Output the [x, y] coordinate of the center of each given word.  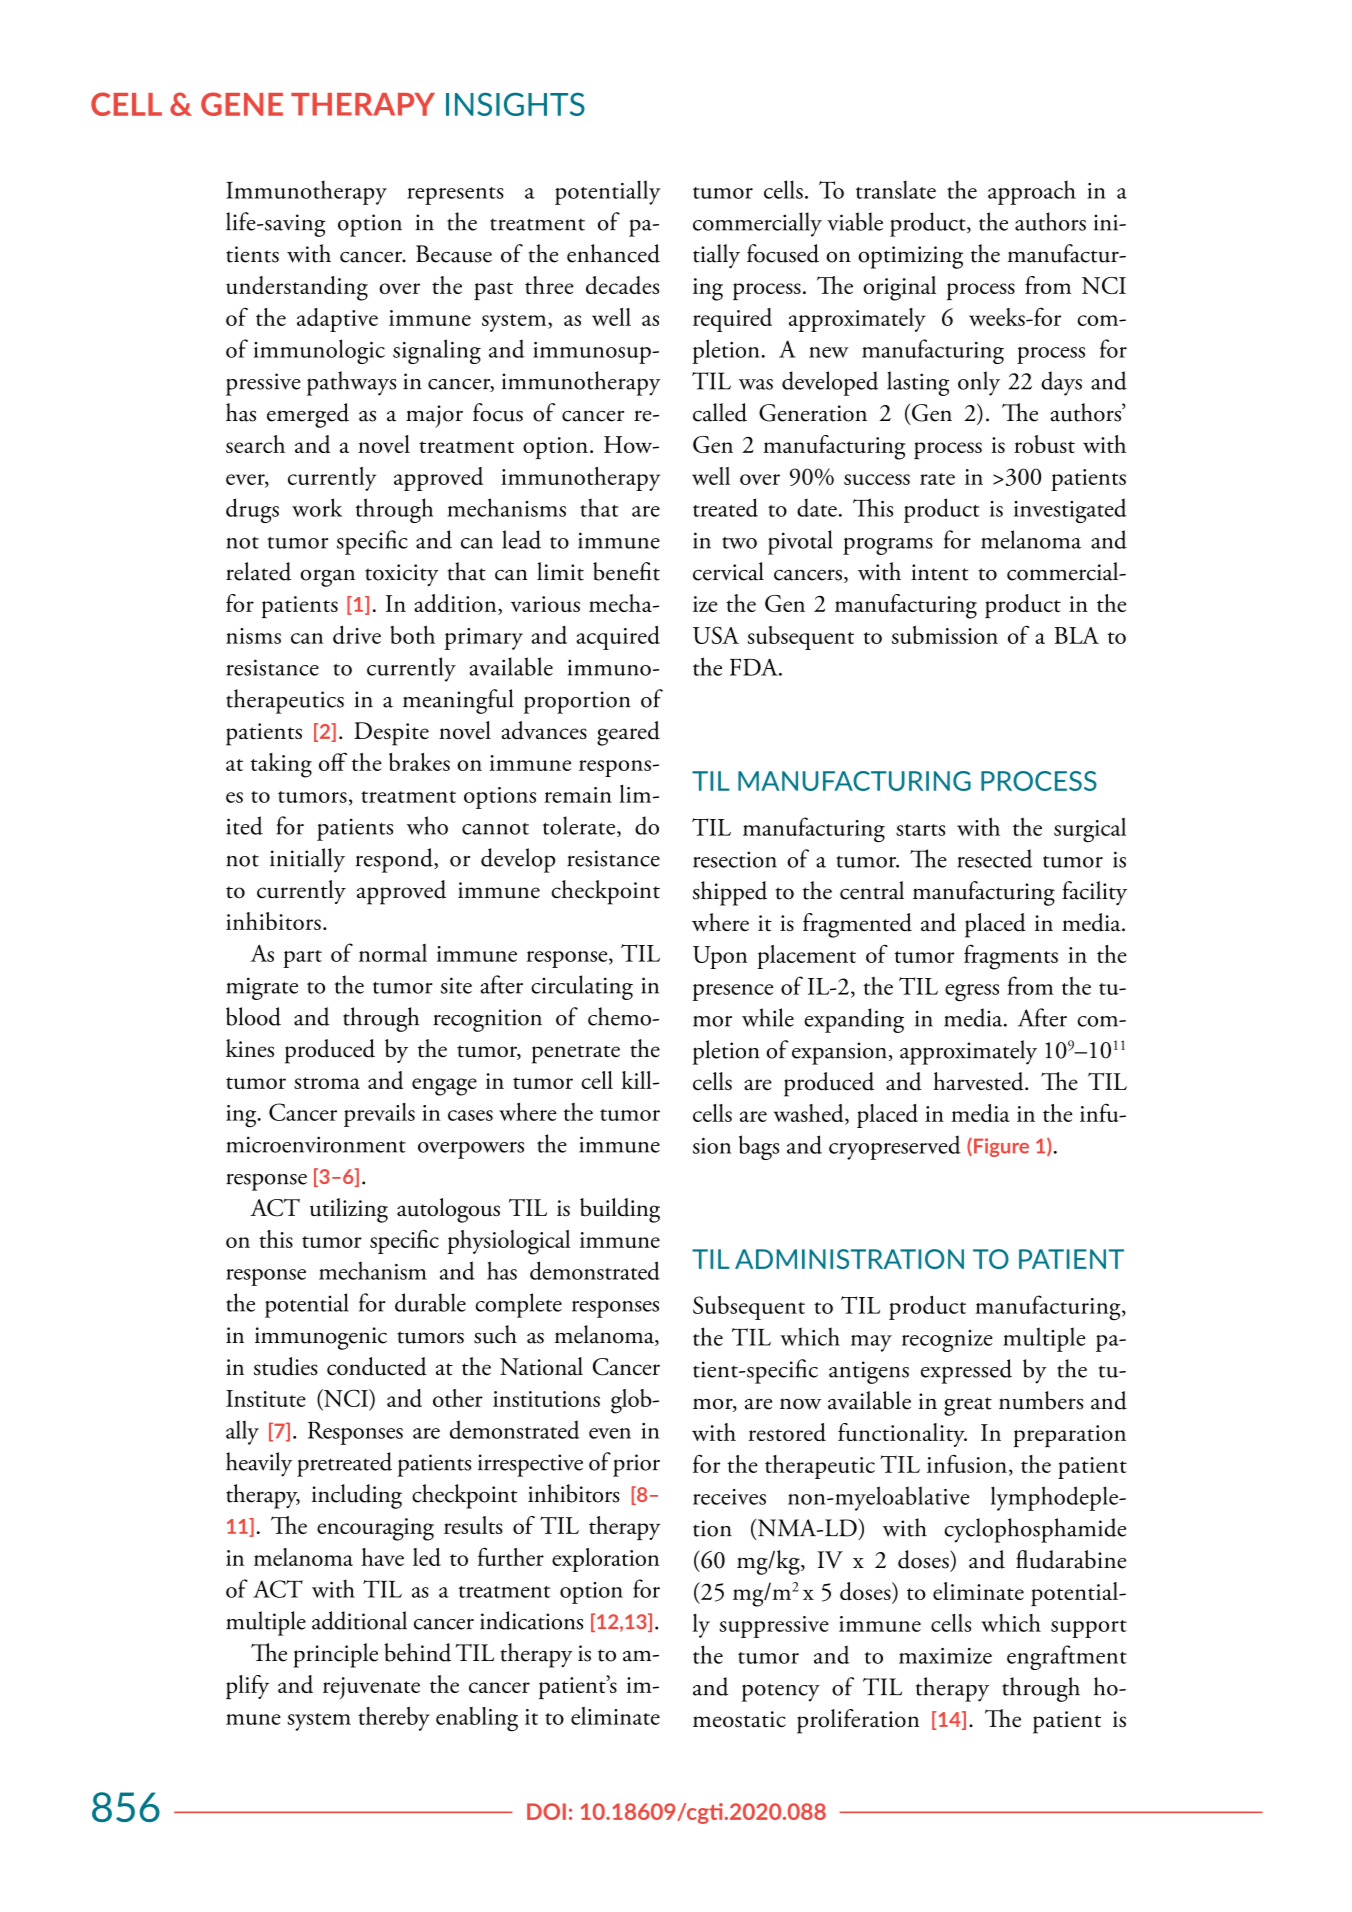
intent [940, 572]
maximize [945, 1656]
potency [781, 1692]
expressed [966, 1371]
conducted [377, 1366]
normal [393, 953]
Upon [720, 957]
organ [327, 578]
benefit [626, 571]
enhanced [613, 253]
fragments [1011, 957]
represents [455, 196]
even [610, 1433]
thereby [394, 1718]
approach [1032, 192]
